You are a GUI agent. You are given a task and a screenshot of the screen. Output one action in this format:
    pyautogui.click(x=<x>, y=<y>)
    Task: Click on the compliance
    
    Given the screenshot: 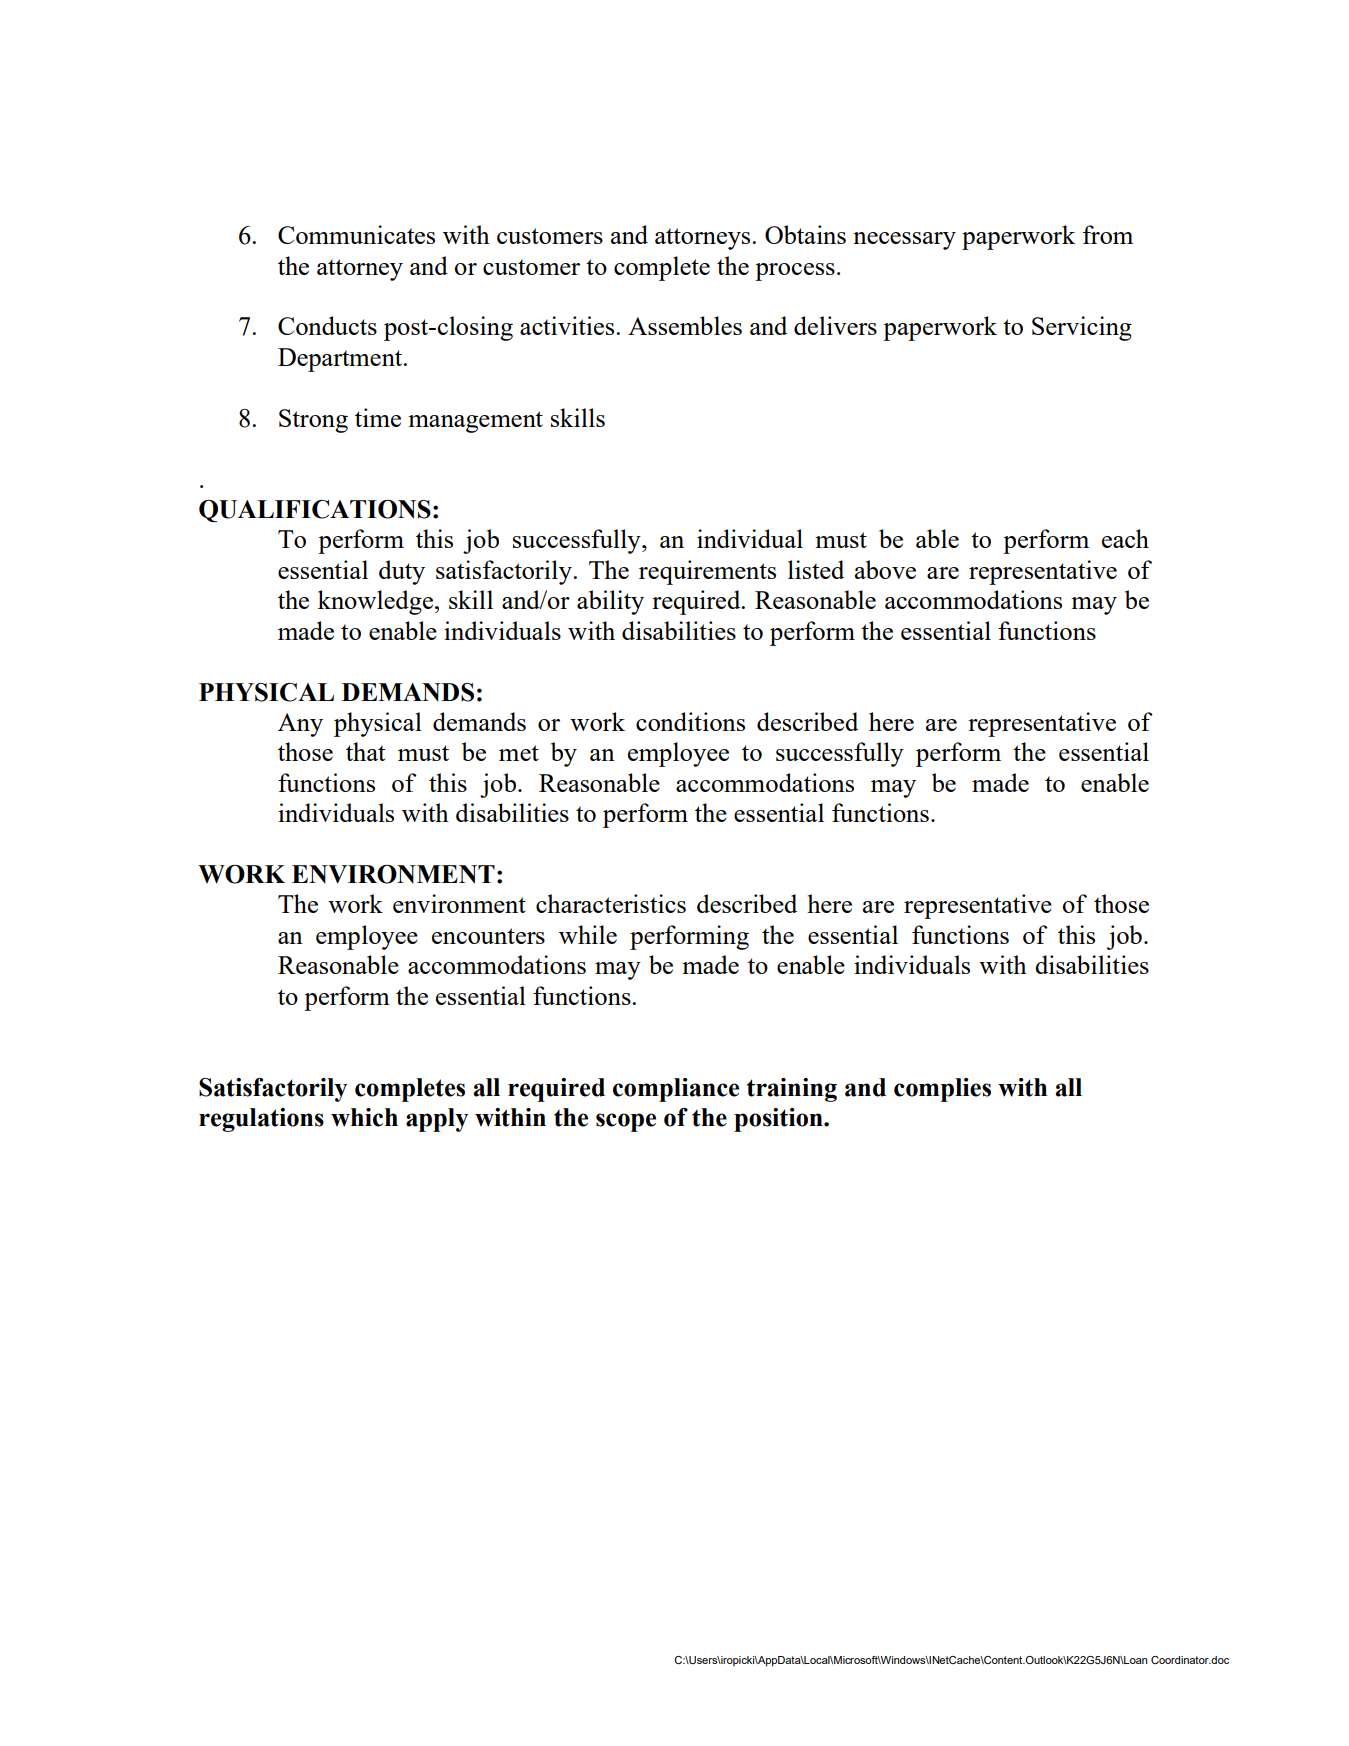 What is the action you would take?
    pyautogui.click(x=676, y=1090)
